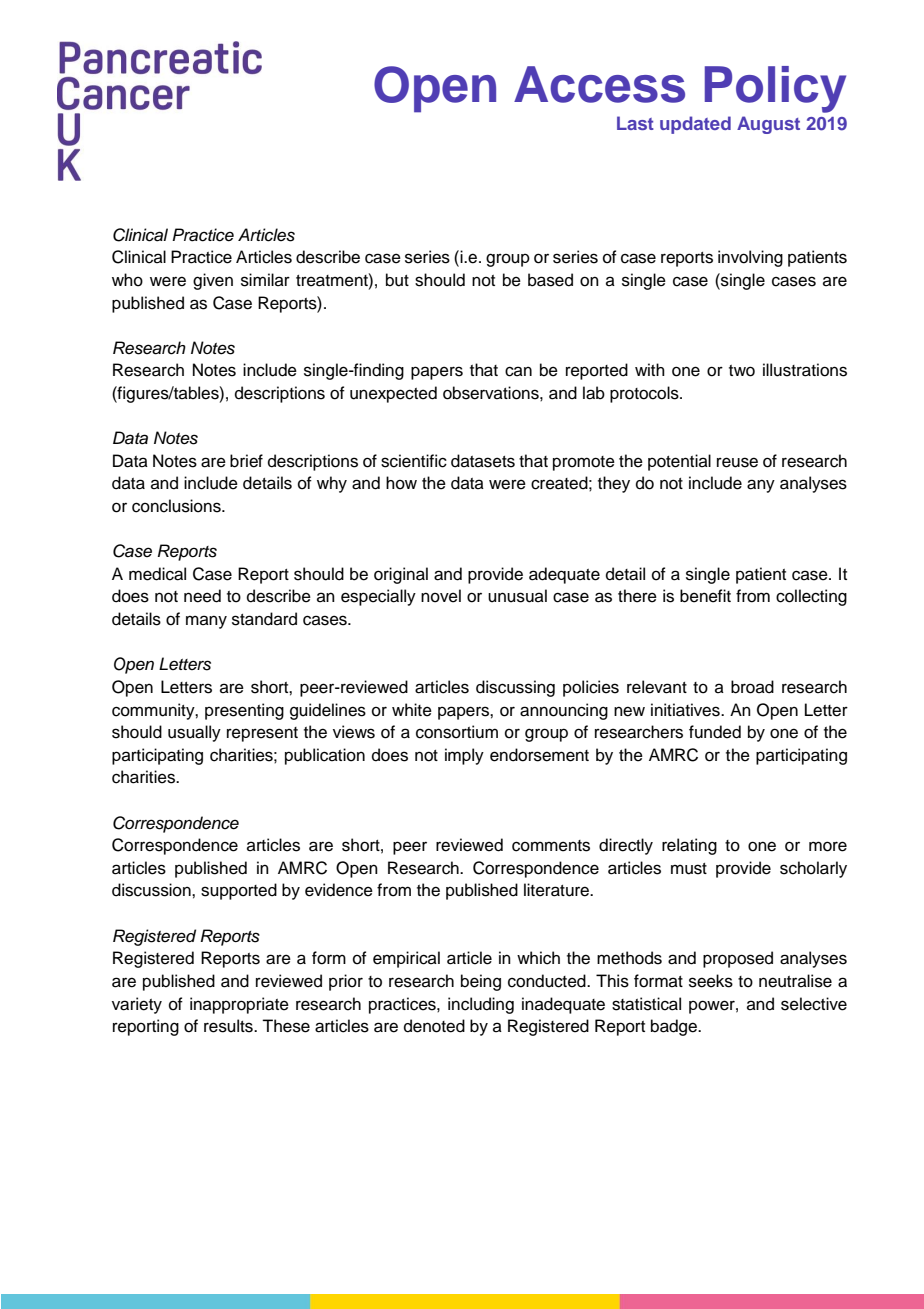  I want to click on imply, so click(464, 756).
